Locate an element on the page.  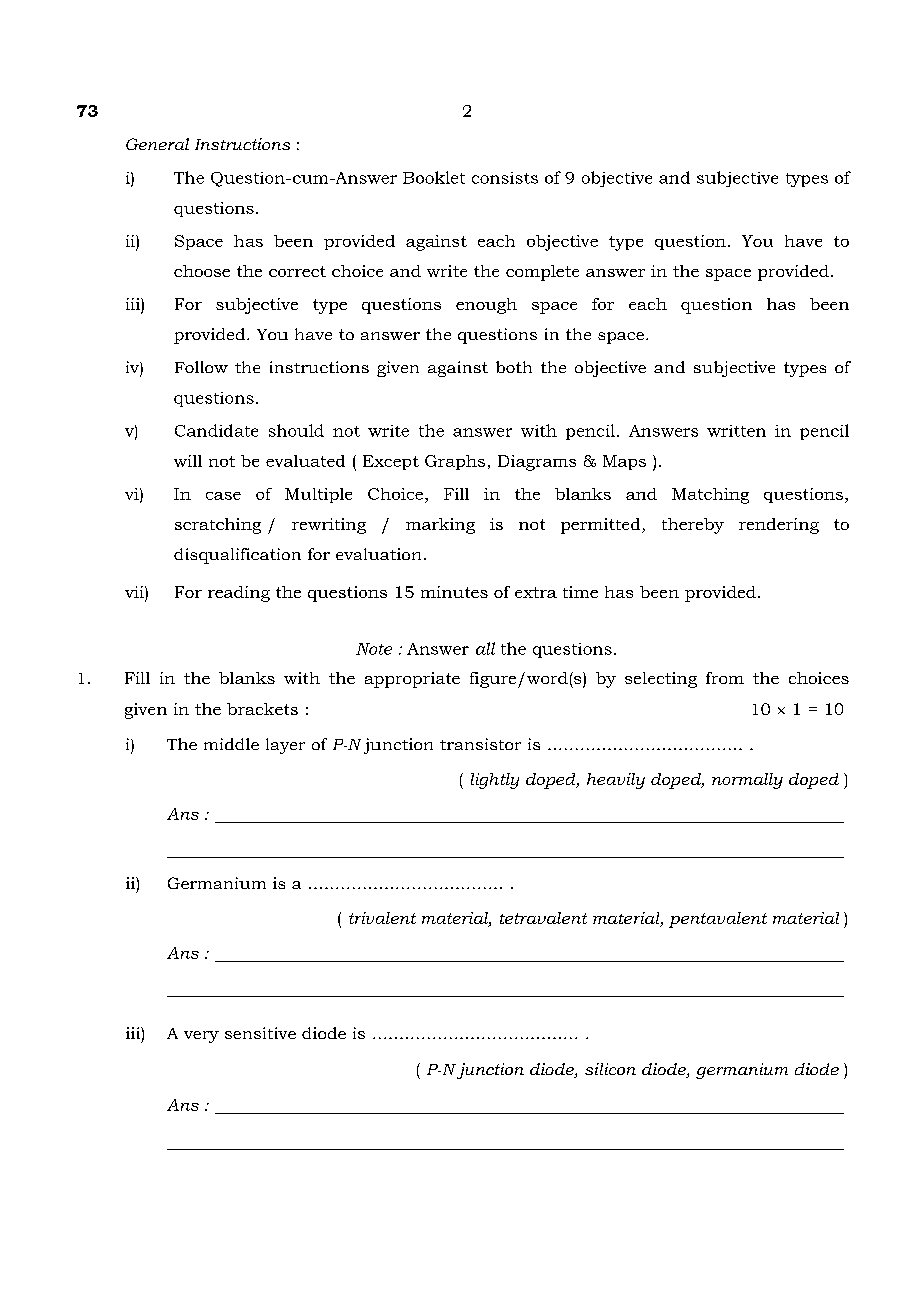
Booklet is located at coordinates (434, 177).
